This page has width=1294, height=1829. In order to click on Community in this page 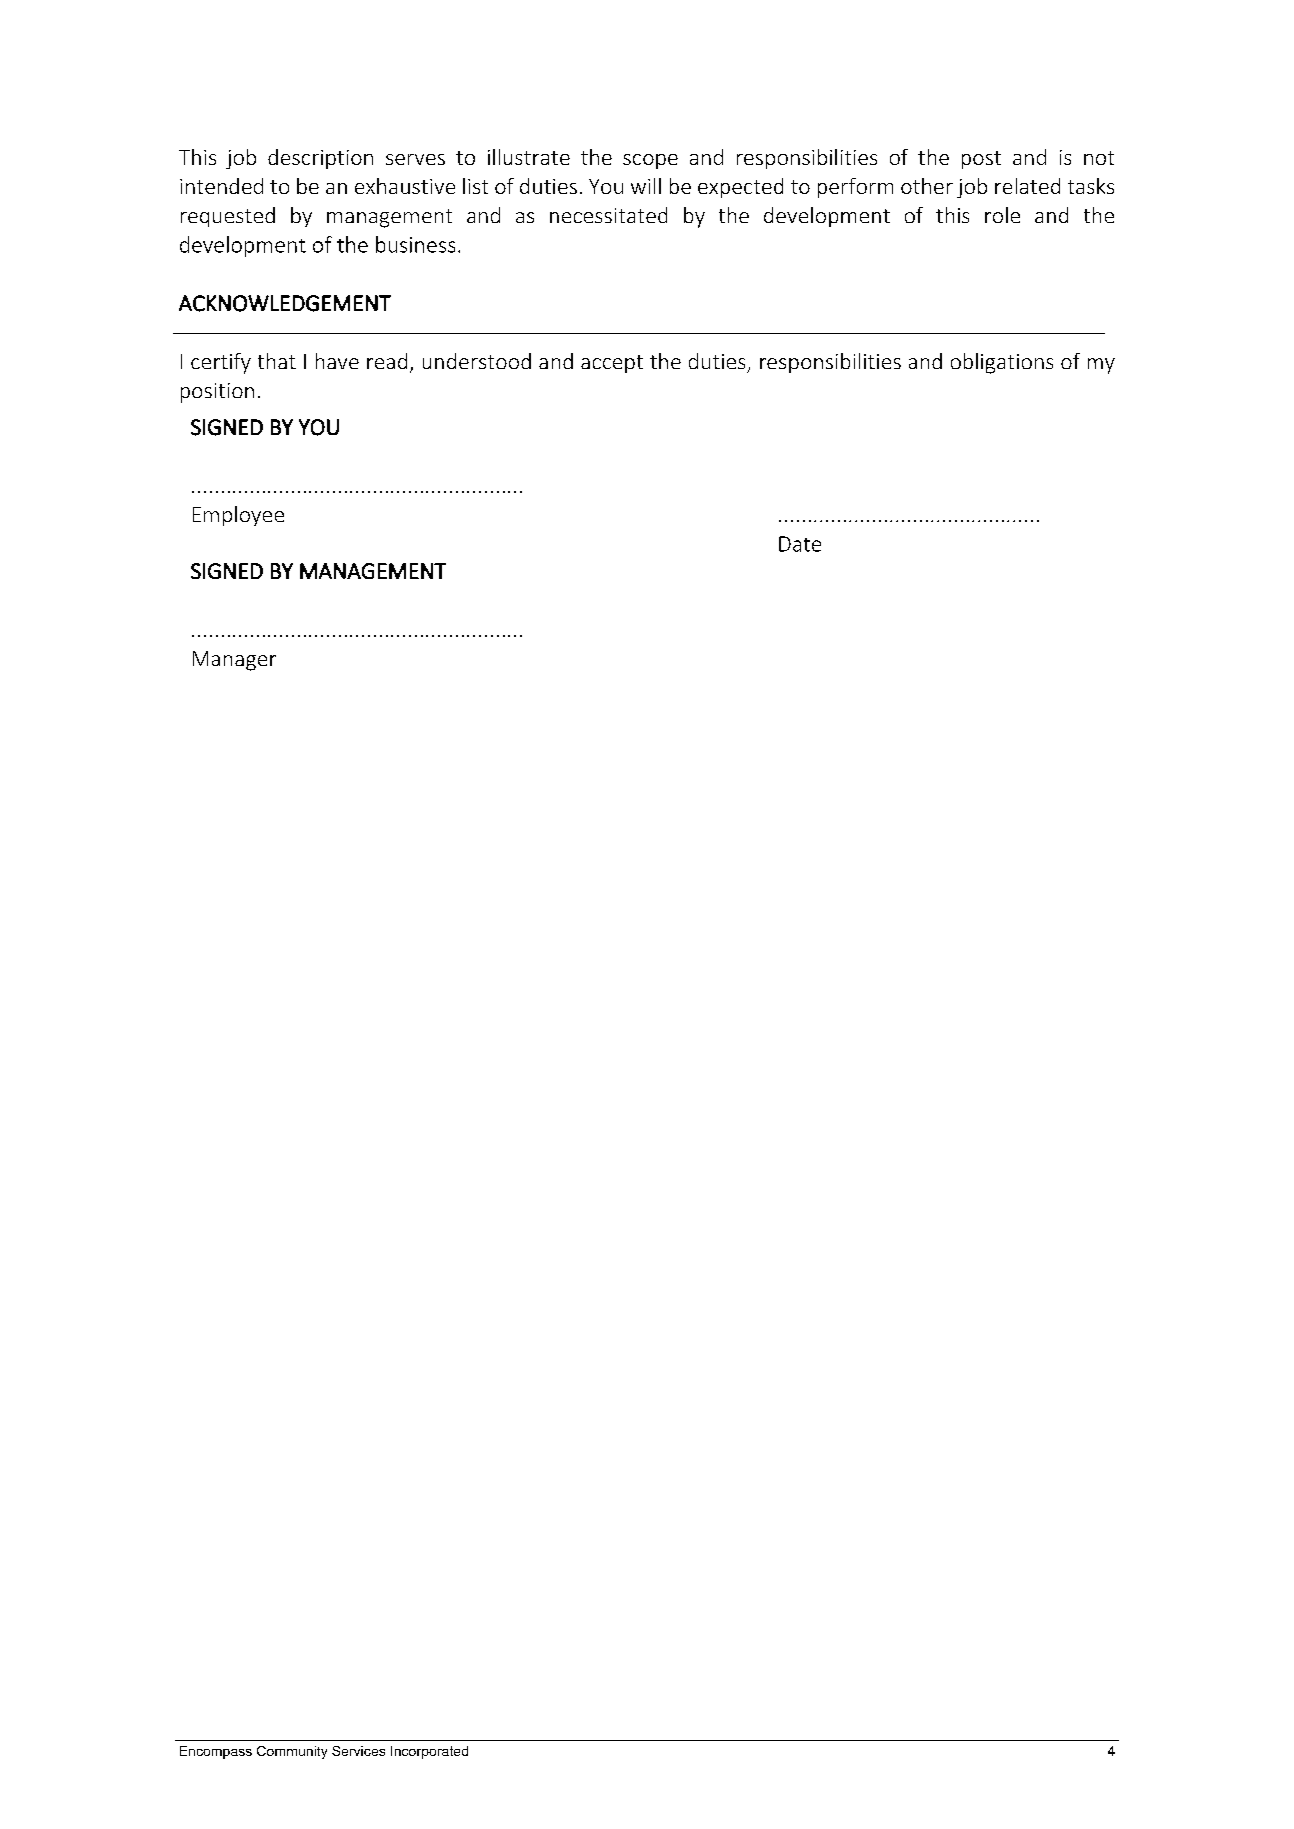, I will do `click(292, 1752)`.
